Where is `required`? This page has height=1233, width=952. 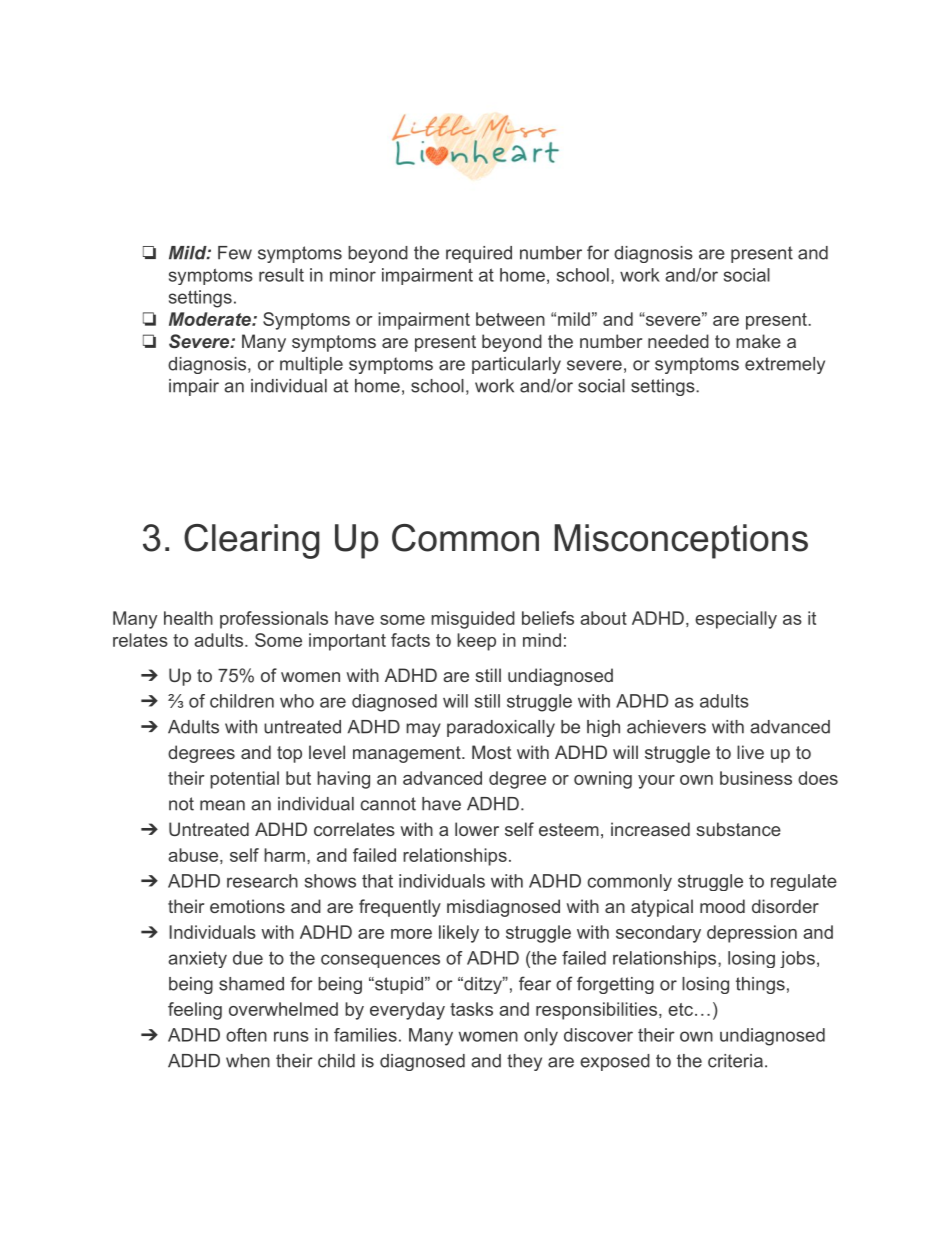 required is located at coordinates (479, 254).
